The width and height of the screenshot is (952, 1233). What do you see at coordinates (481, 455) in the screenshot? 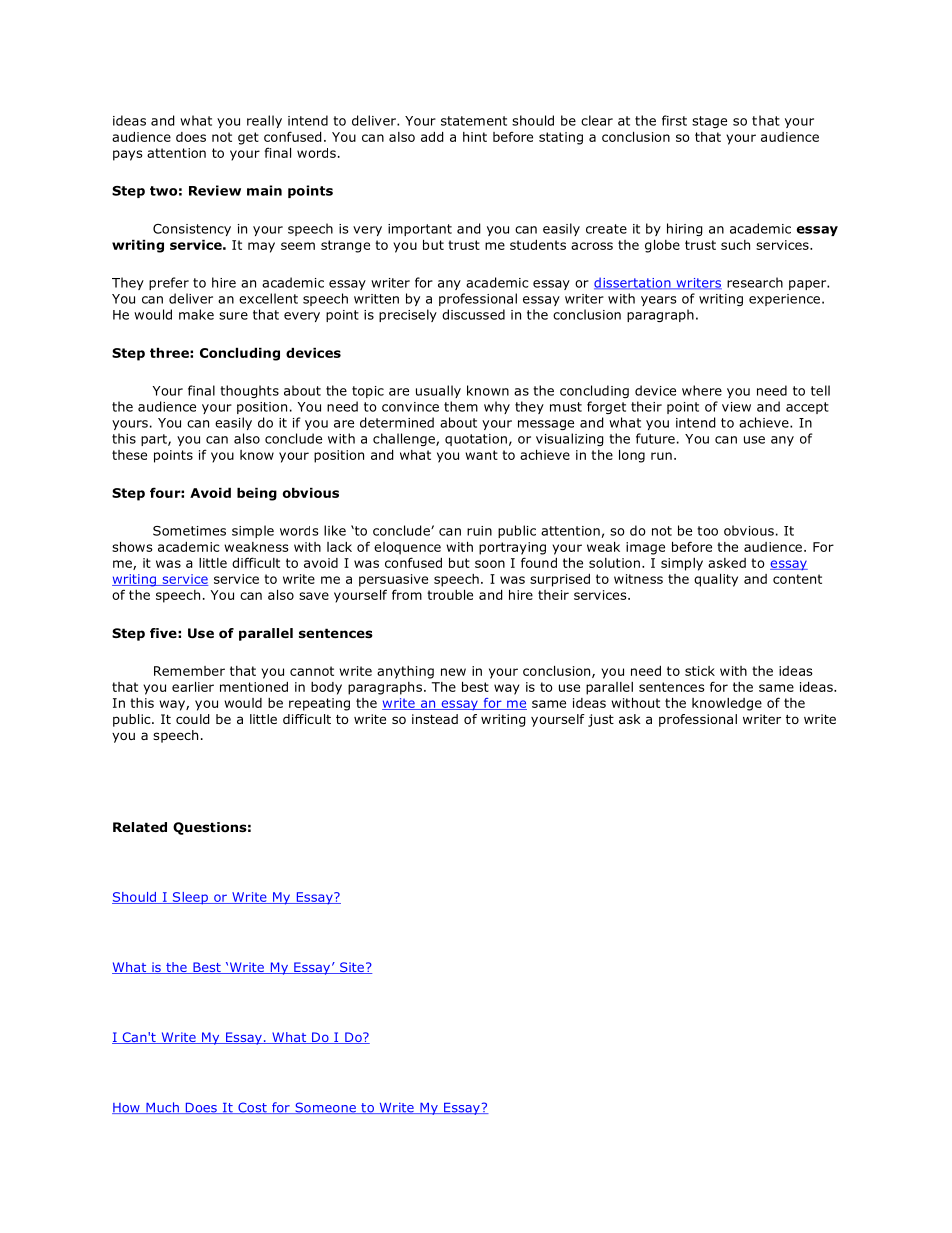
I see `want` at bounding box center [481, 455].
